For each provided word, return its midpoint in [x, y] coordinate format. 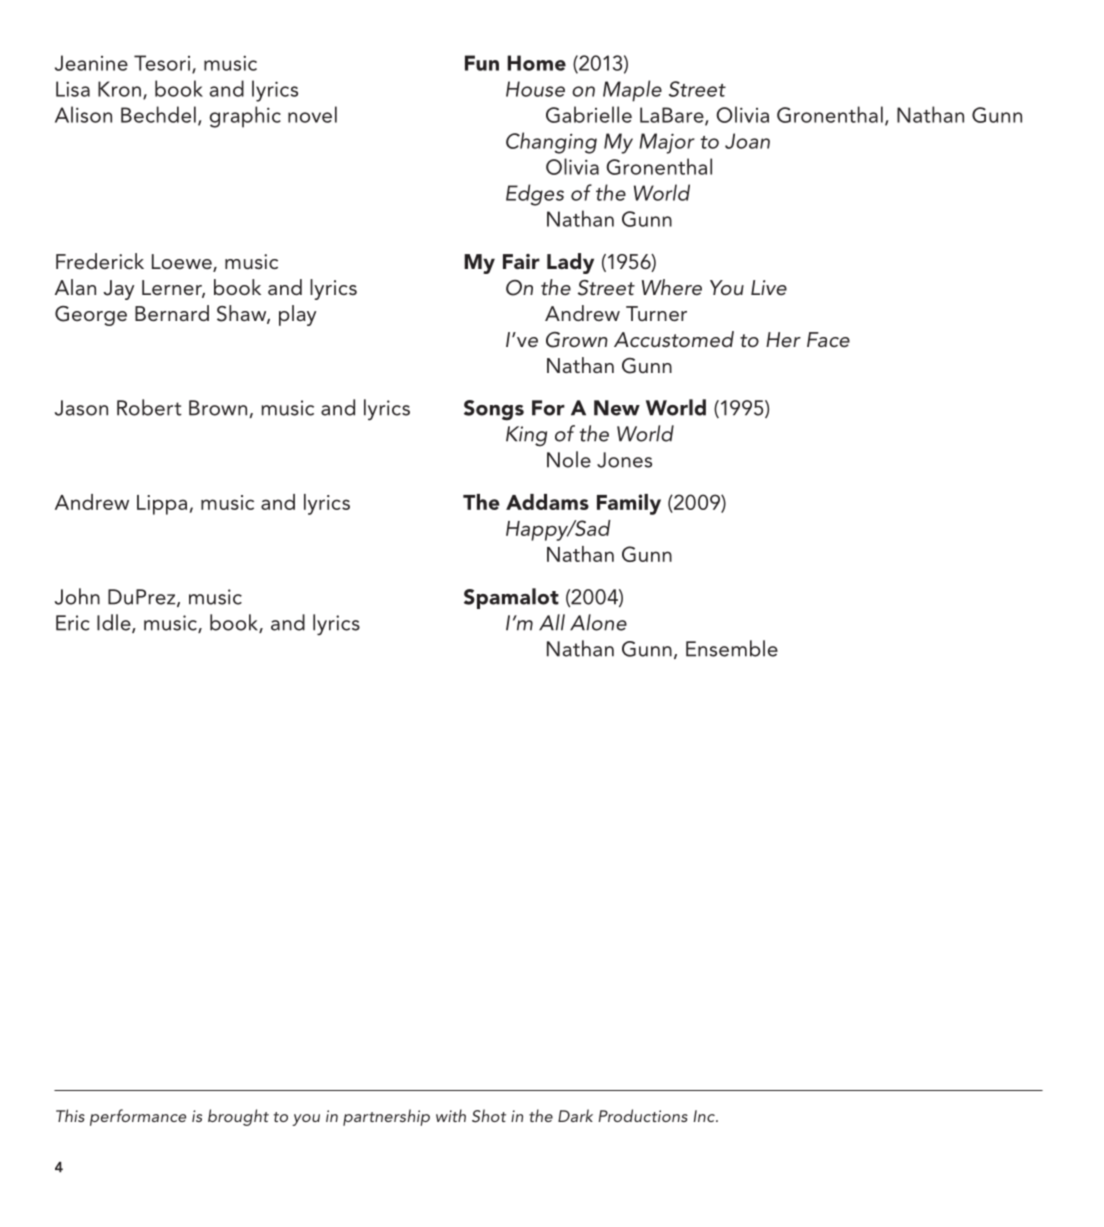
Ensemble [732, 648]
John [77, 596]
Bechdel [158, 114]
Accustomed [674, 339]
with [451, 1115]
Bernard [172, 313]
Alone [598, 622]
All [552, 622]
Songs [494, 410]
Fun [482, 63]
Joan [747, 141]
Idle [115, 623]
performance [138, 1117]
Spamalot [511, 598]
